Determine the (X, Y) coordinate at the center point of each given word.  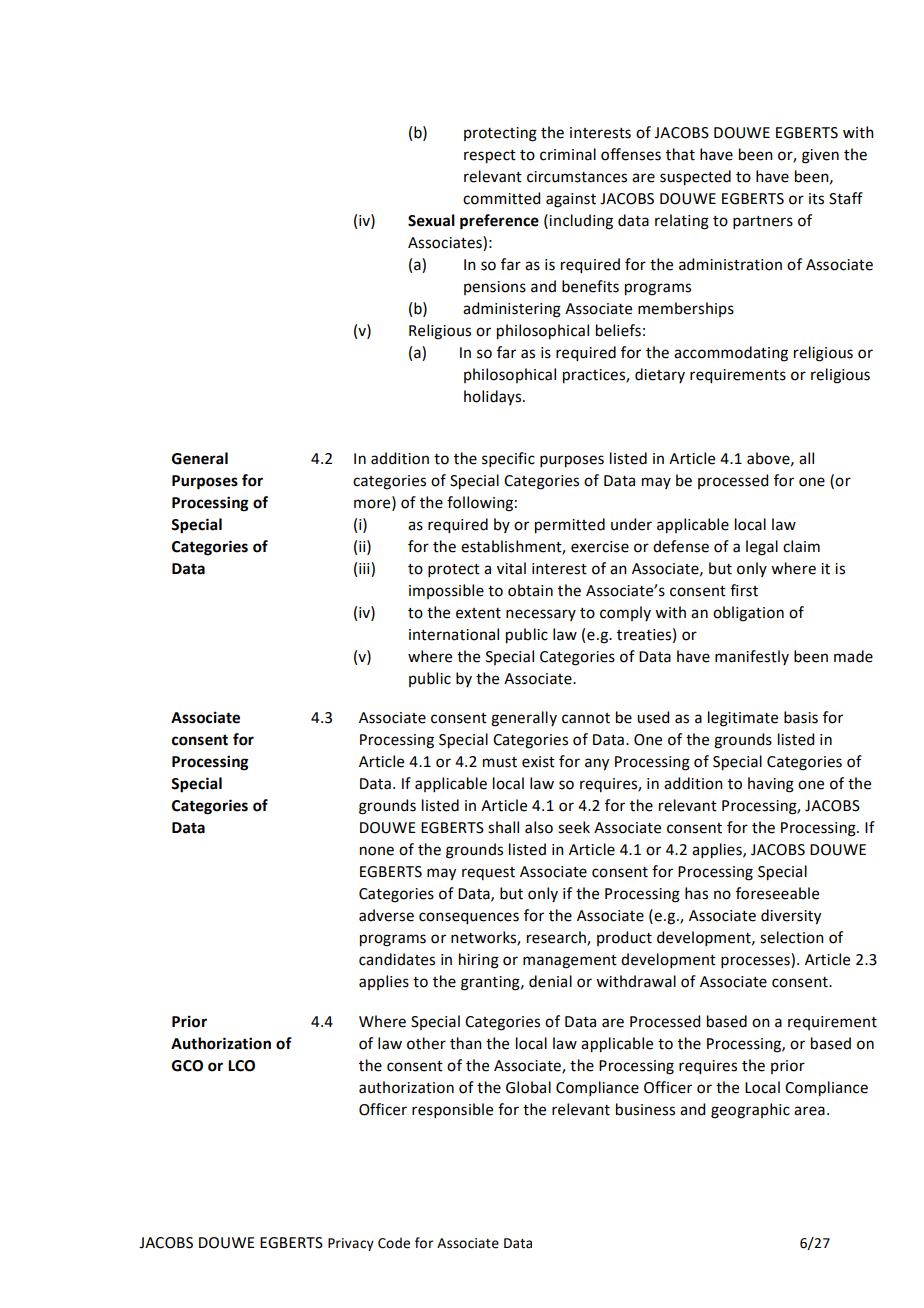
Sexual (431, 220)
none (377, 851)
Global (528, 1087)
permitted (570, 526)
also (539, 827)
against (571, 200)
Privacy (351, 1244)
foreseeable (777, 893)
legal (762, 548)
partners (763, 222)
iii (365, 568)
